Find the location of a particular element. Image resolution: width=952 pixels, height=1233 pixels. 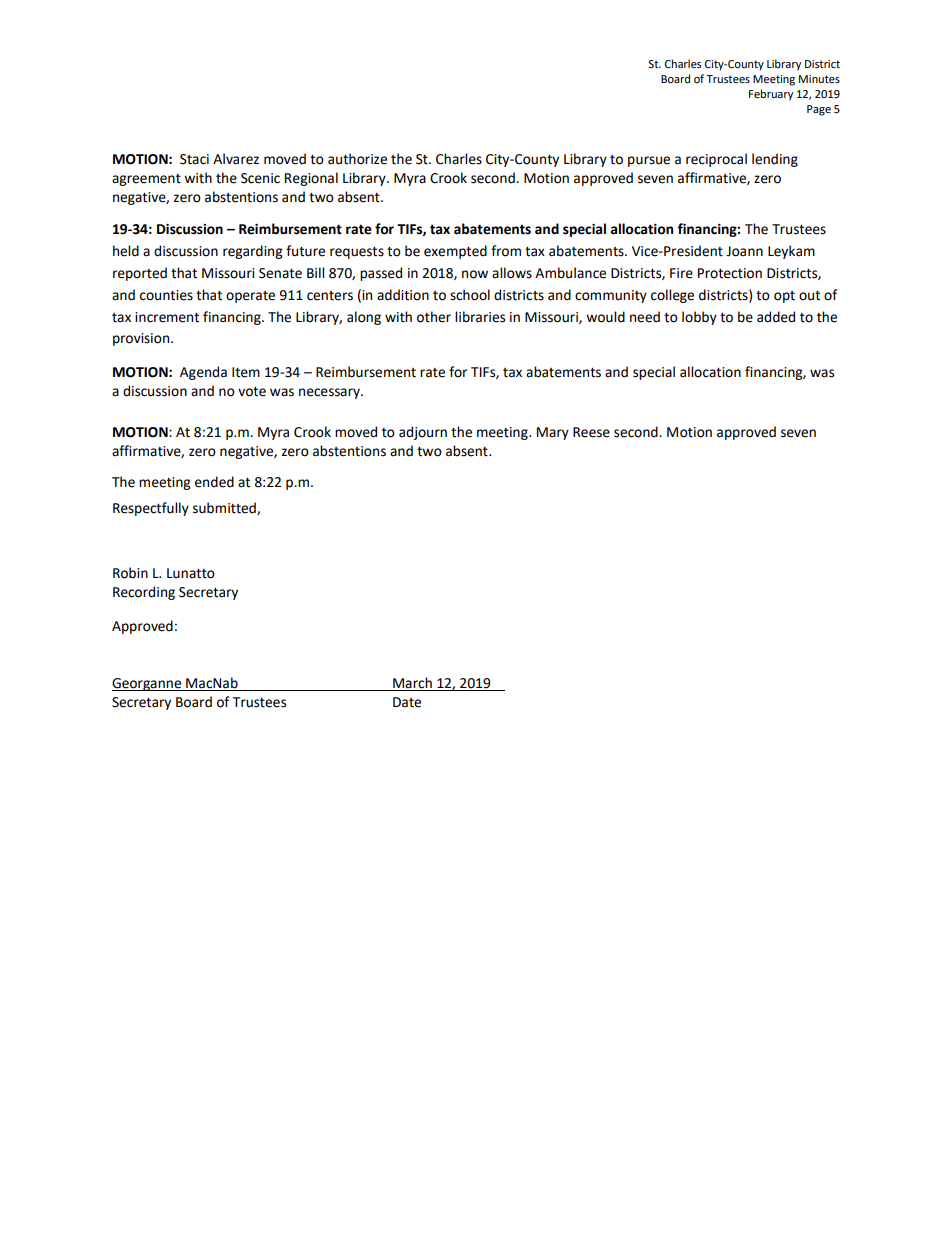

Date is located at coordinates (407, 702).
